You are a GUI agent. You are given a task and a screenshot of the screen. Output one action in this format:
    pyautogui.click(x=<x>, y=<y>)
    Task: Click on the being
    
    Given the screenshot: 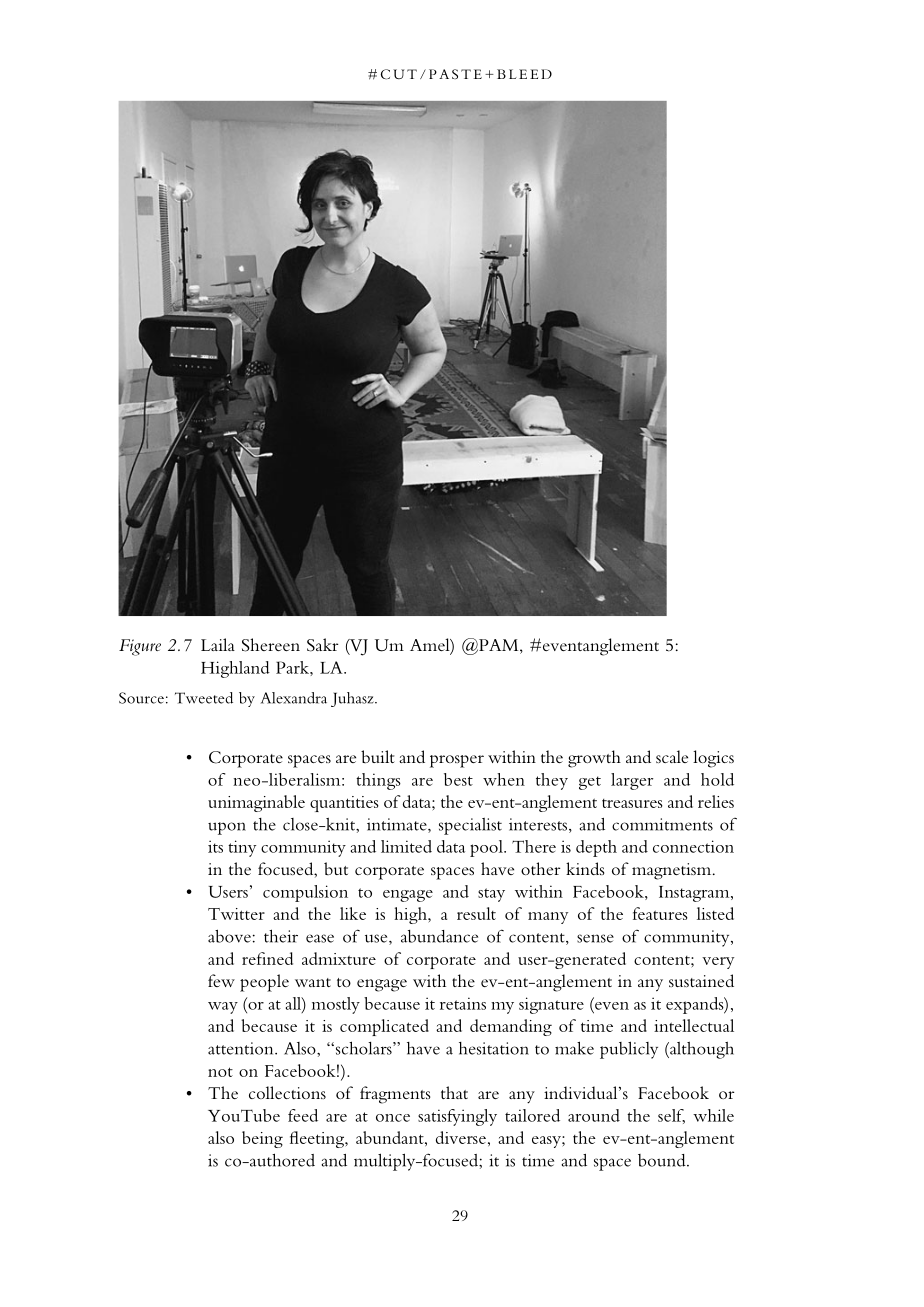 What is the action you would take?
    pyautogui.click(x=262, y=1139)
